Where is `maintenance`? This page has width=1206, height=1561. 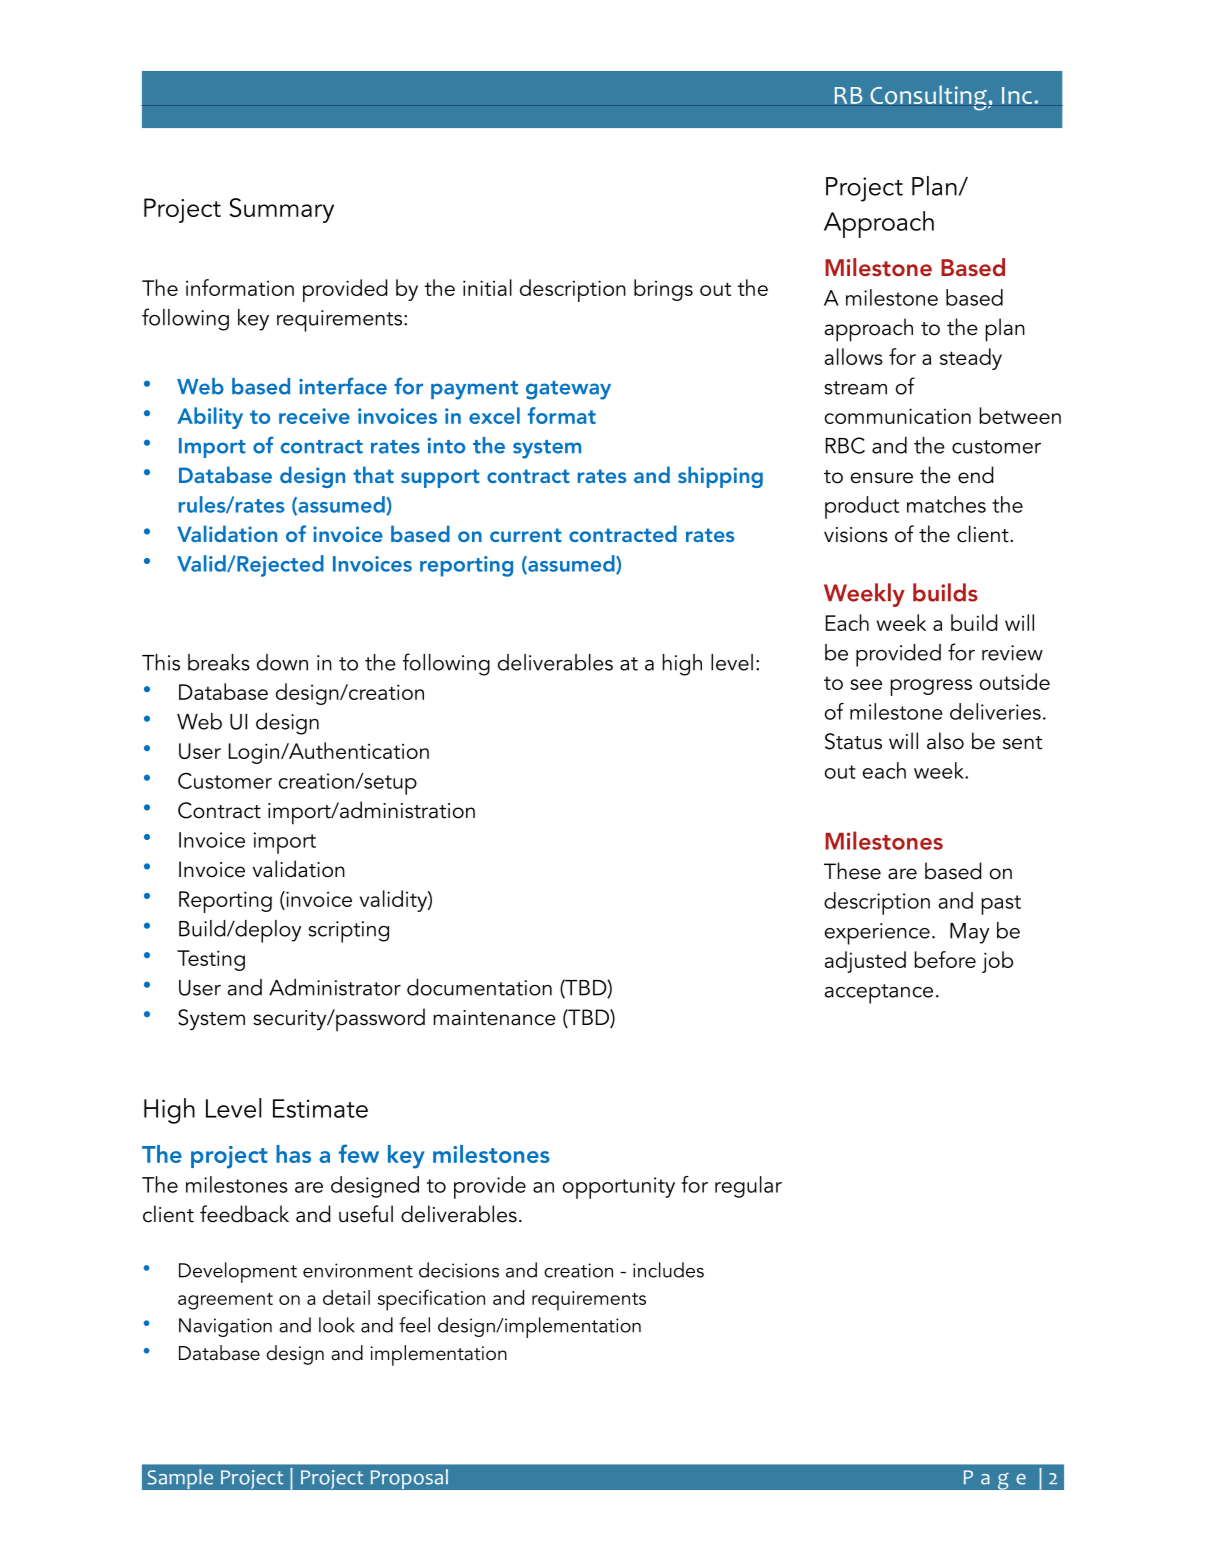 maintenance is located at coordinates (494, 1018).
